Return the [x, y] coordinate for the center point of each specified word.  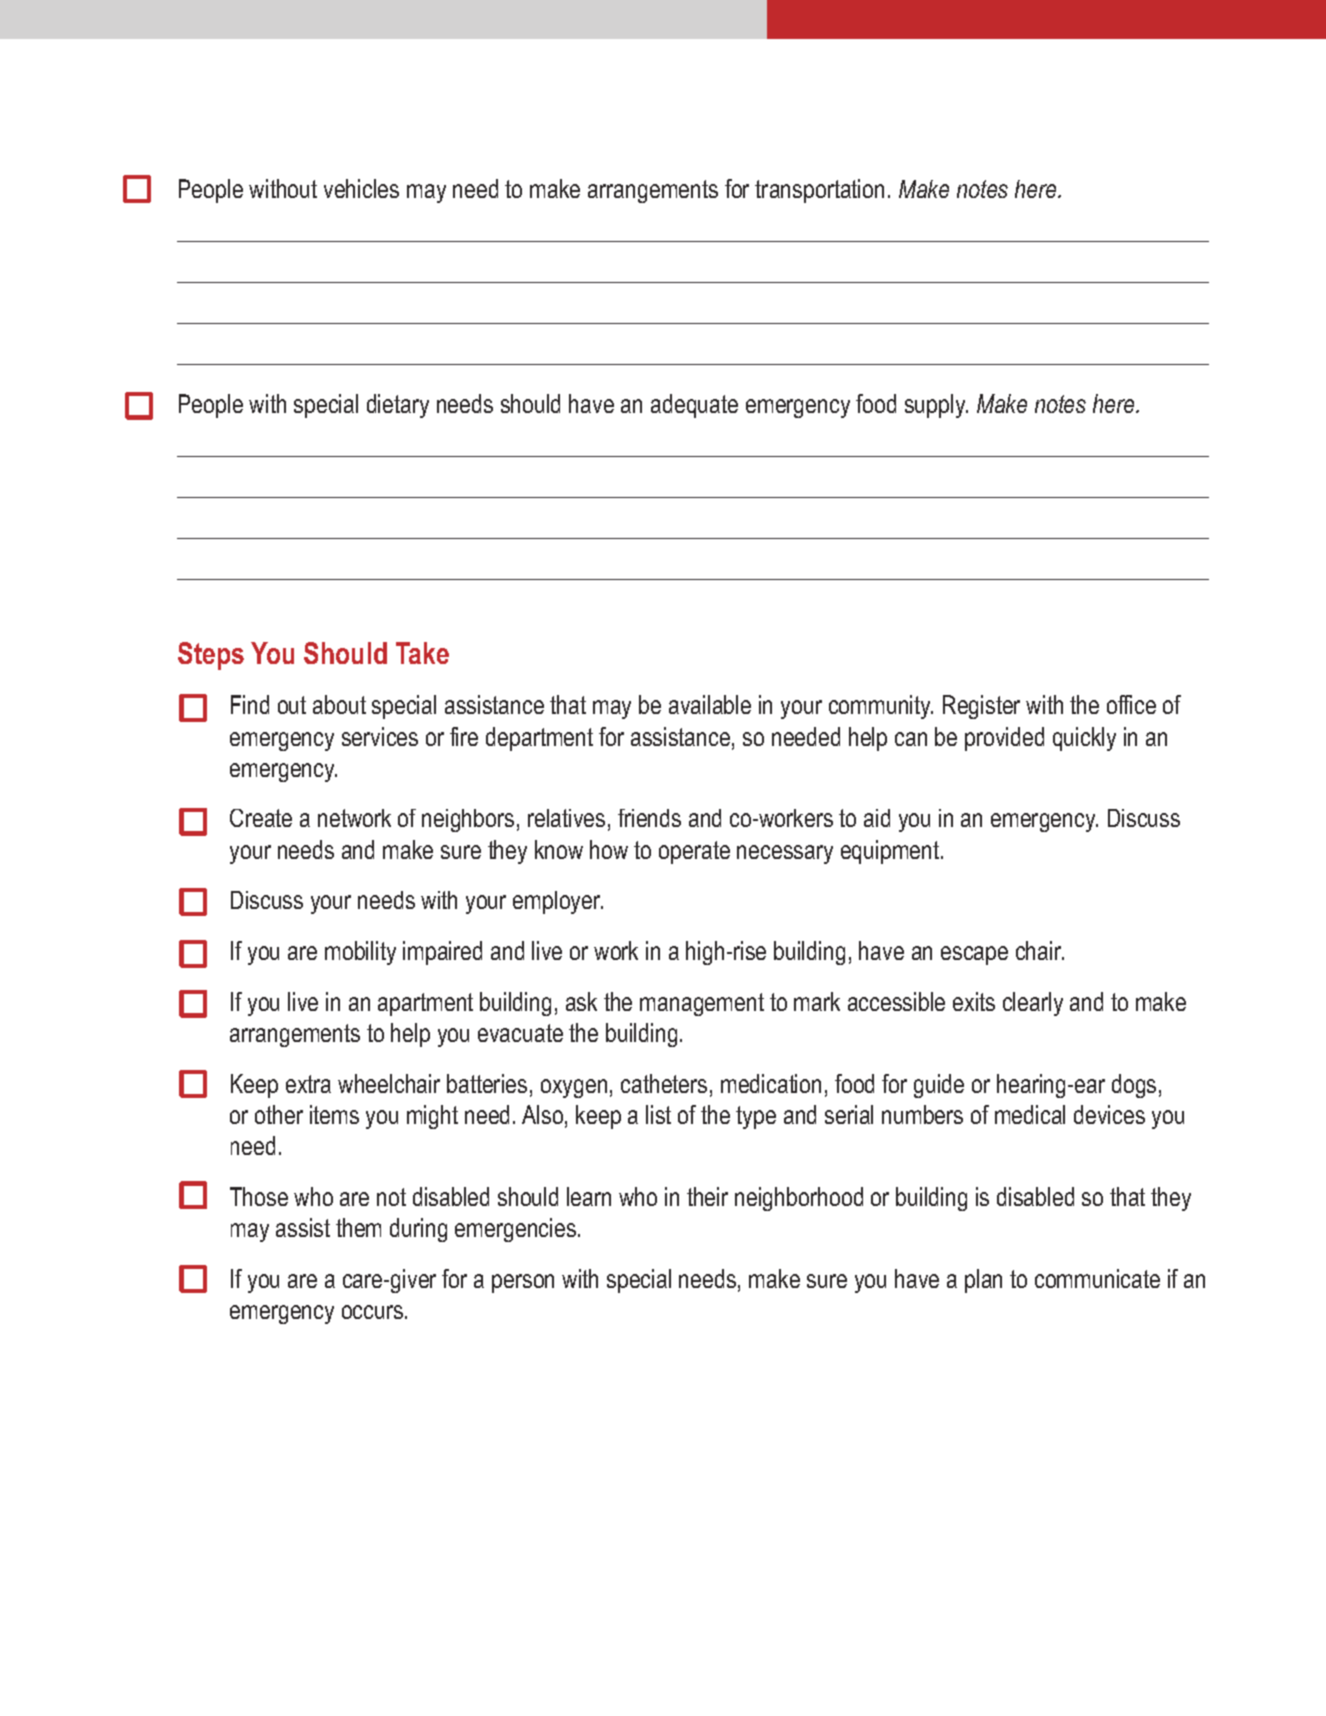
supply [936, 406]
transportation [819, 191]
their [707, 1196]
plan [983, 1281]
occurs [372, 1312]
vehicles [361, 188]
